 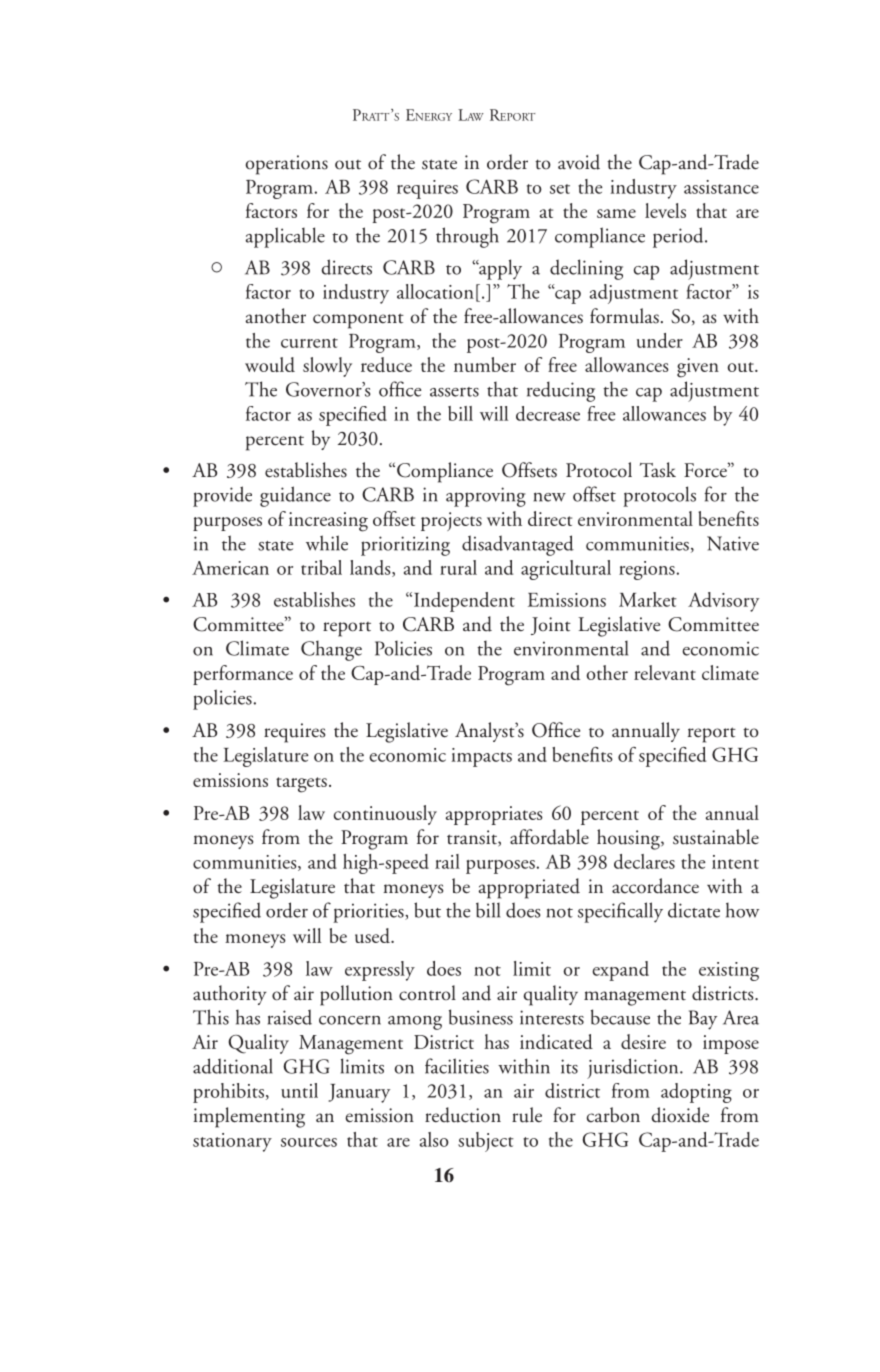 I want to click on operations, so click(x=287, y=165).
